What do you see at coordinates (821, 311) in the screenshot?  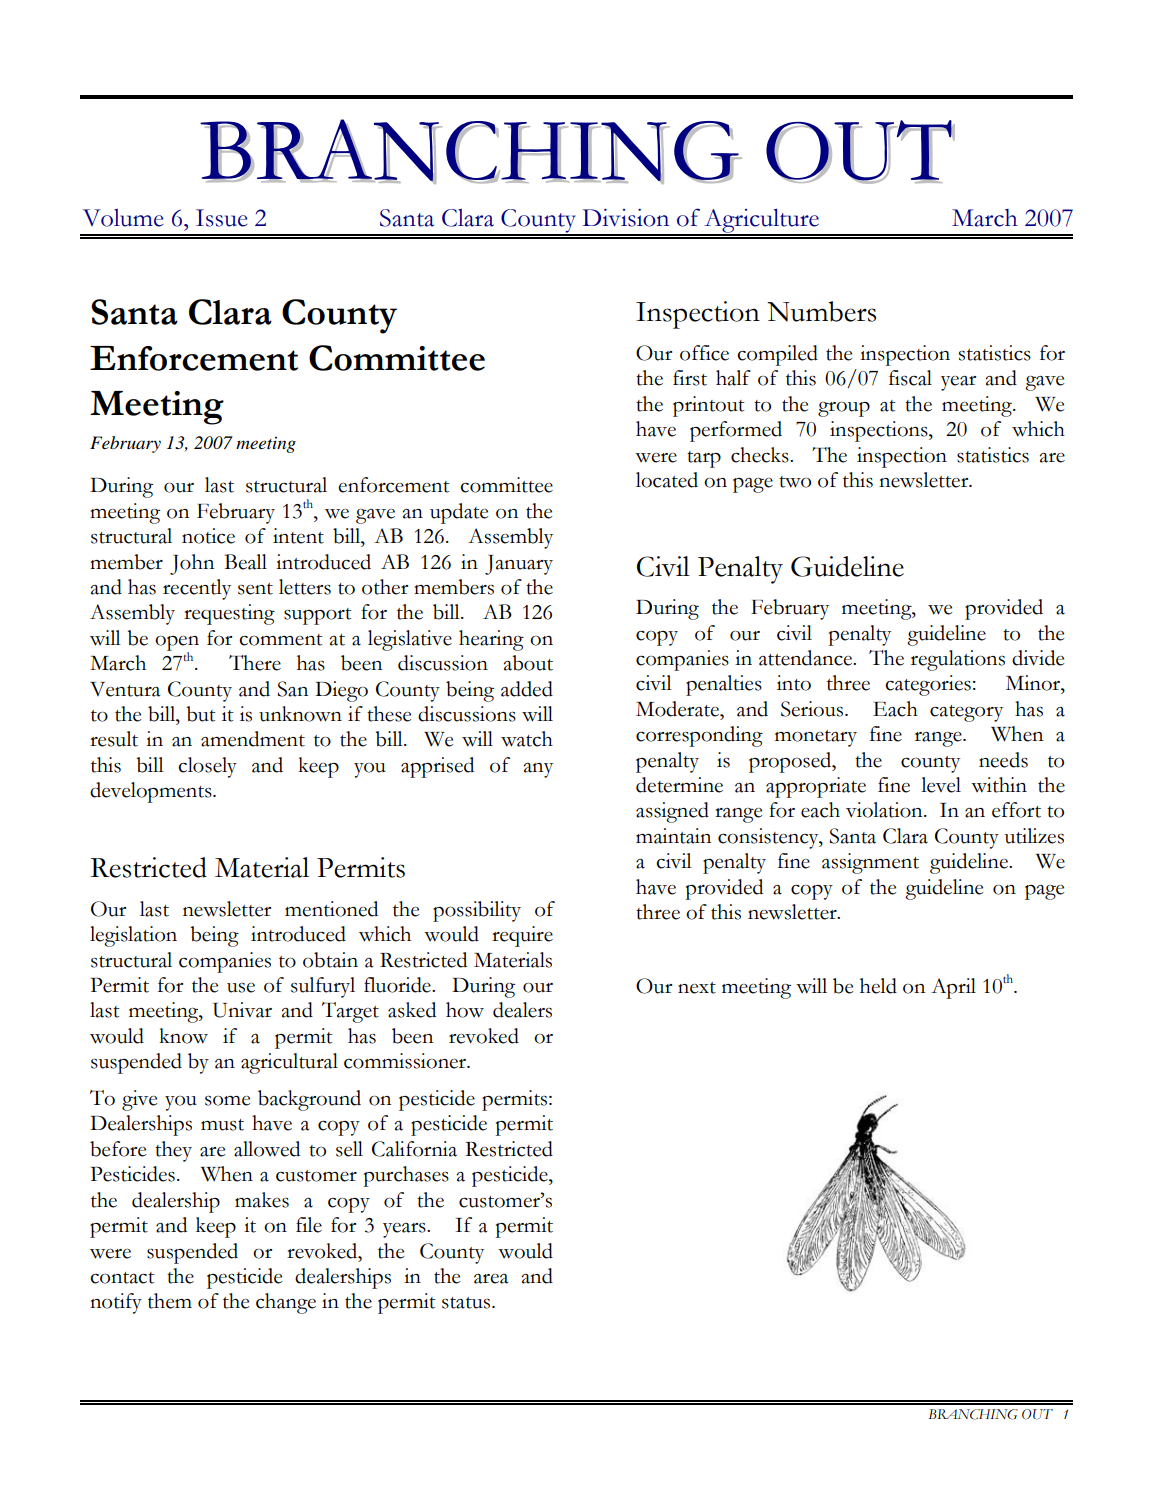 I see `Numbers` at bounding box center [821, 311].
